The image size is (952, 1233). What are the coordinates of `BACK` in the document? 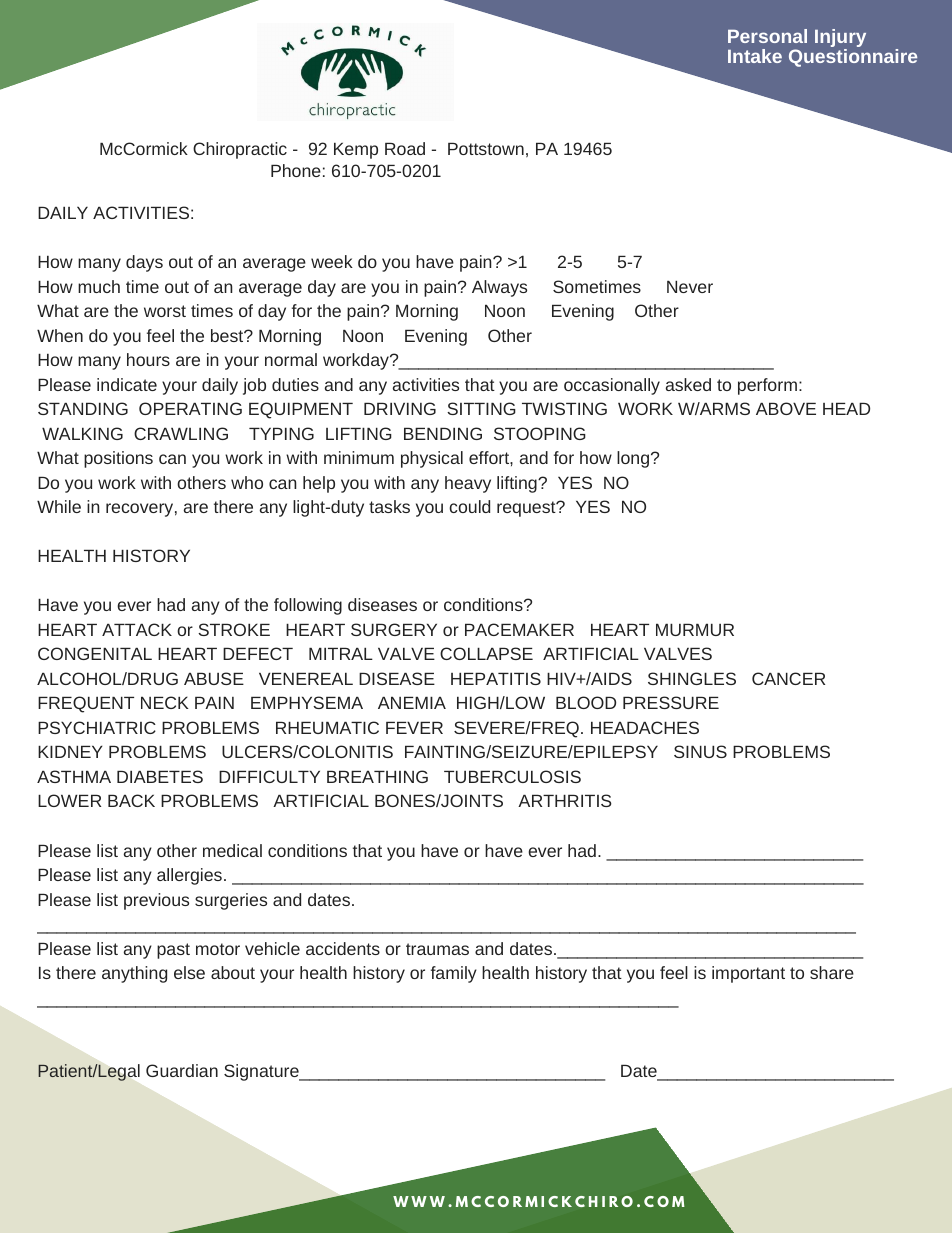 It's located at (131, 800).
